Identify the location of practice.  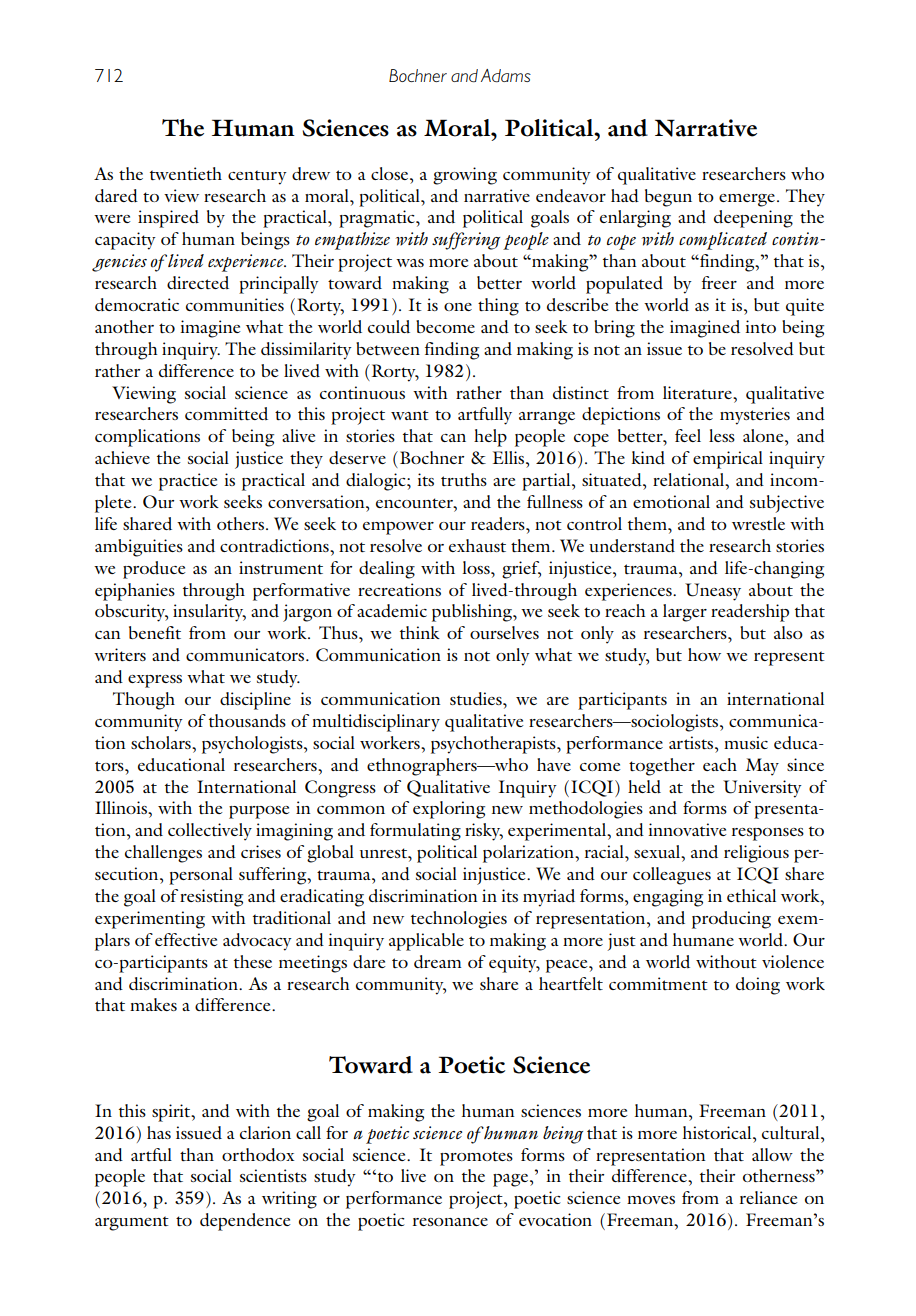
(188, 482).
